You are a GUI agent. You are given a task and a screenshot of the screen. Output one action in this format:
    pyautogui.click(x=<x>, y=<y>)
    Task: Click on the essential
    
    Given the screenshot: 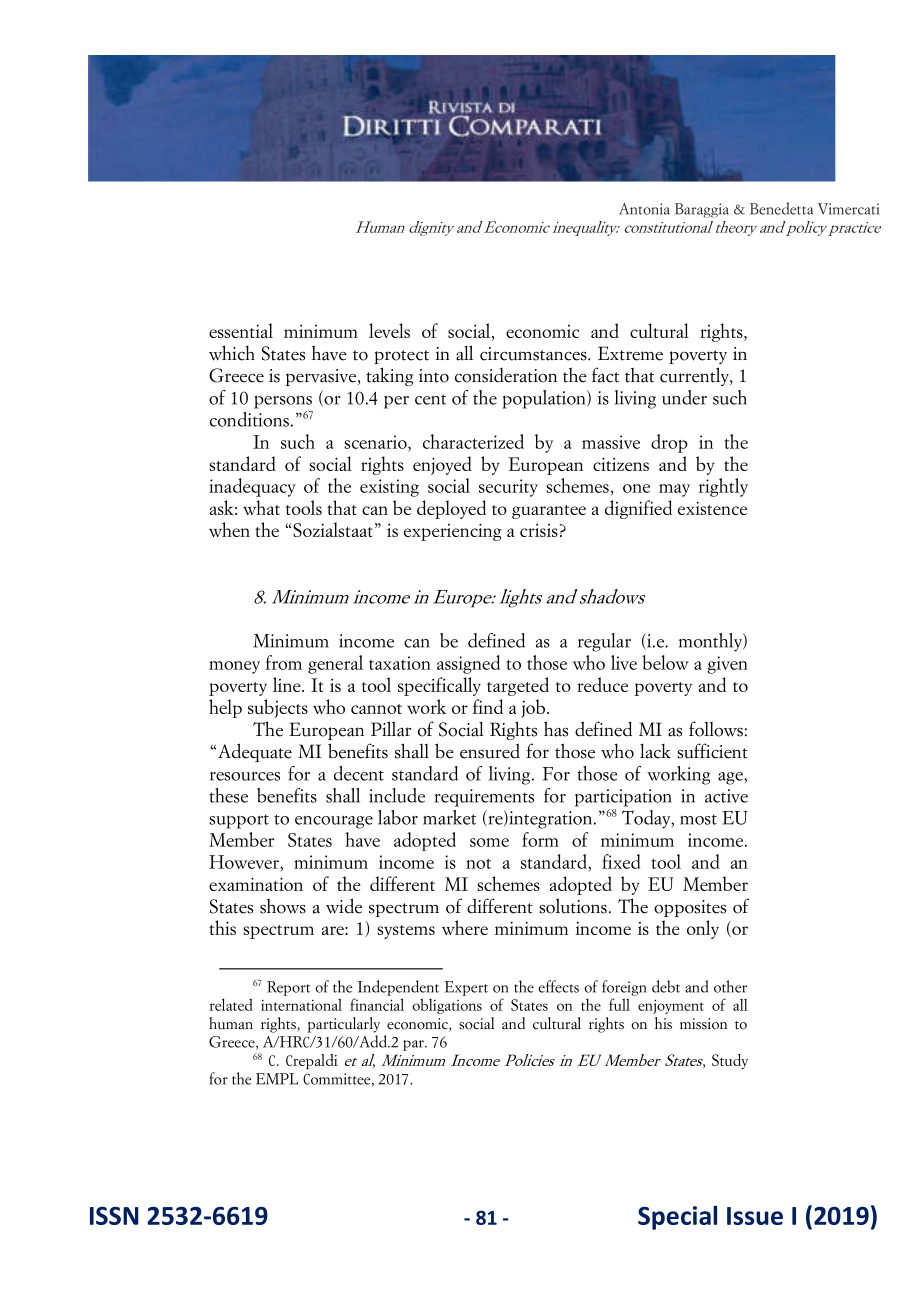 What is the action you would take?
    pyautogui.click(x=241, y=330)
